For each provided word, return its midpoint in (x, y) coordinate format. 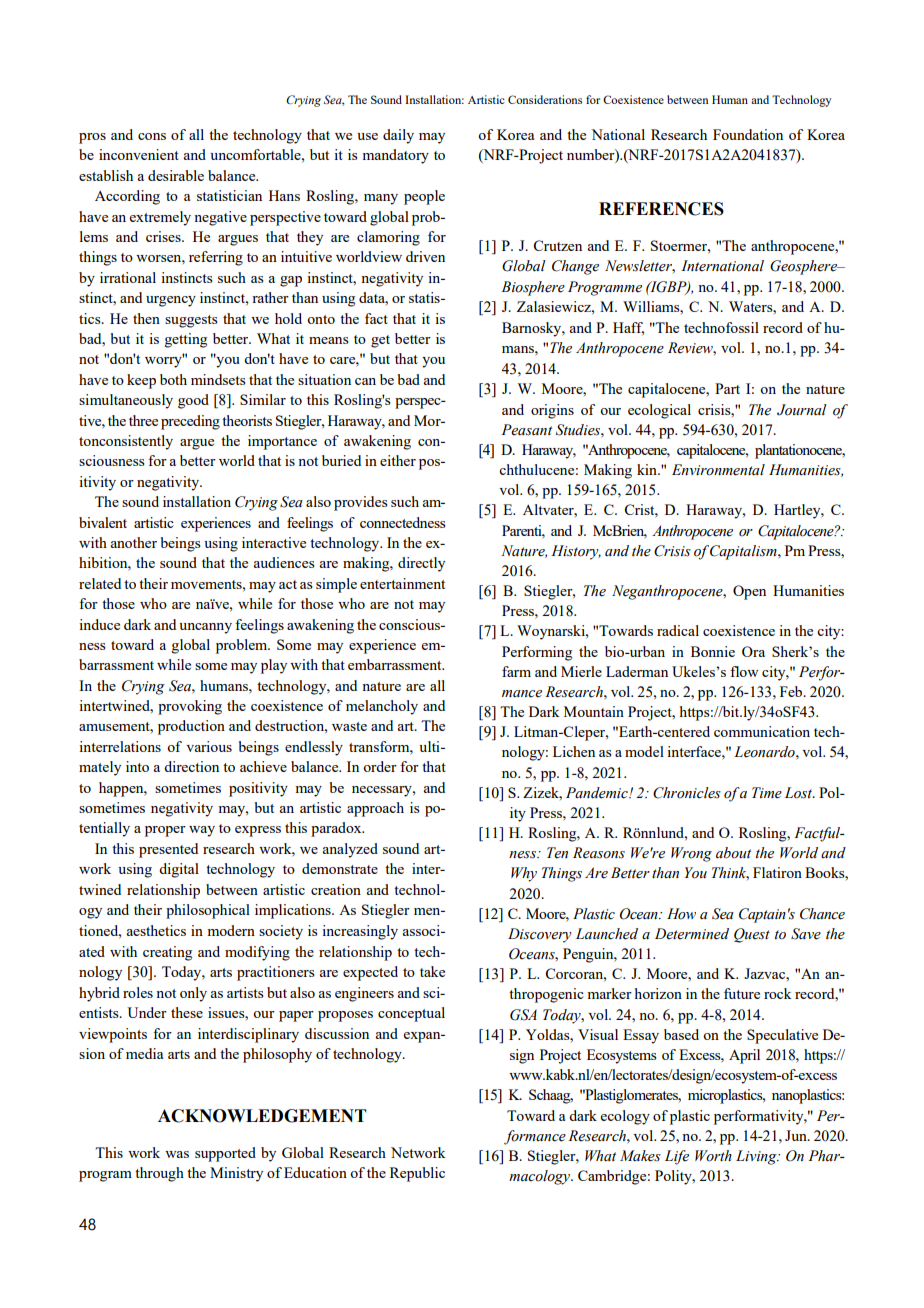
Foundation (748, 134)
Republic (417, 1174)
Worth (713, 1156)
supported (225, 1154)
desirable (176, 175)
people (424, 197)
